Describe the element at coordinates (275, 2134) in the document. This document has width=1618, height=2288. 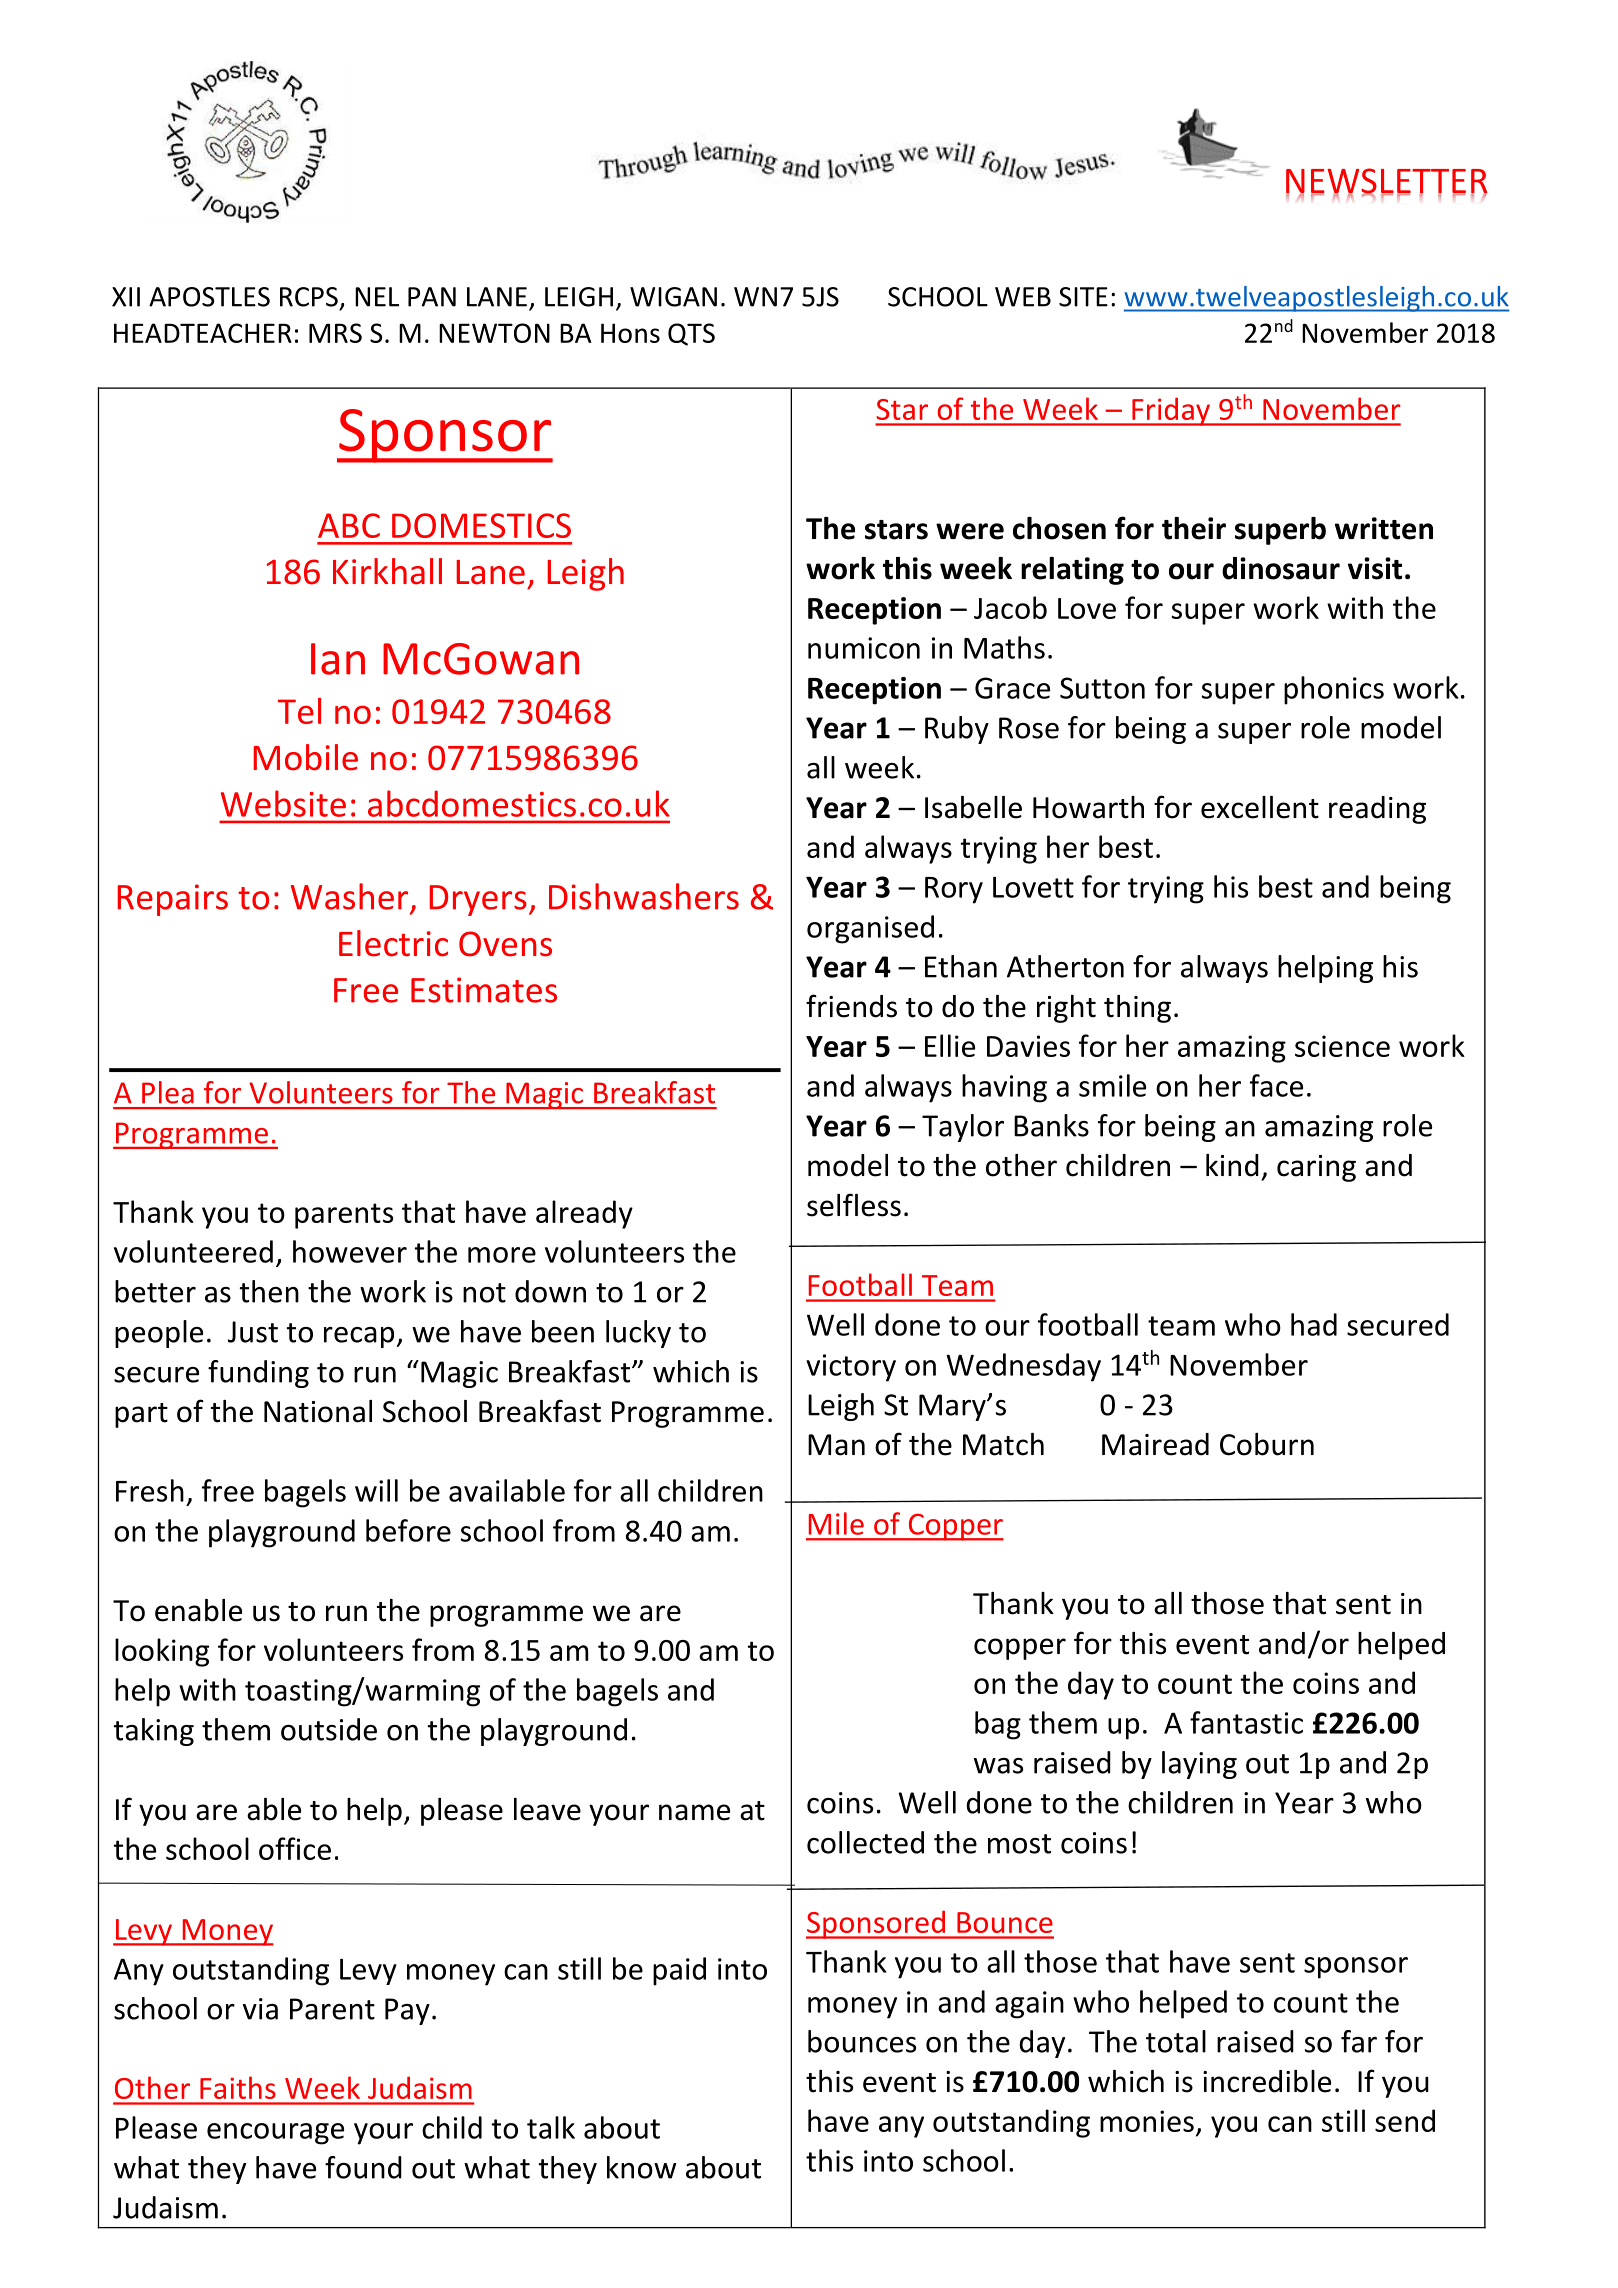
I see `encourage` at that location.
